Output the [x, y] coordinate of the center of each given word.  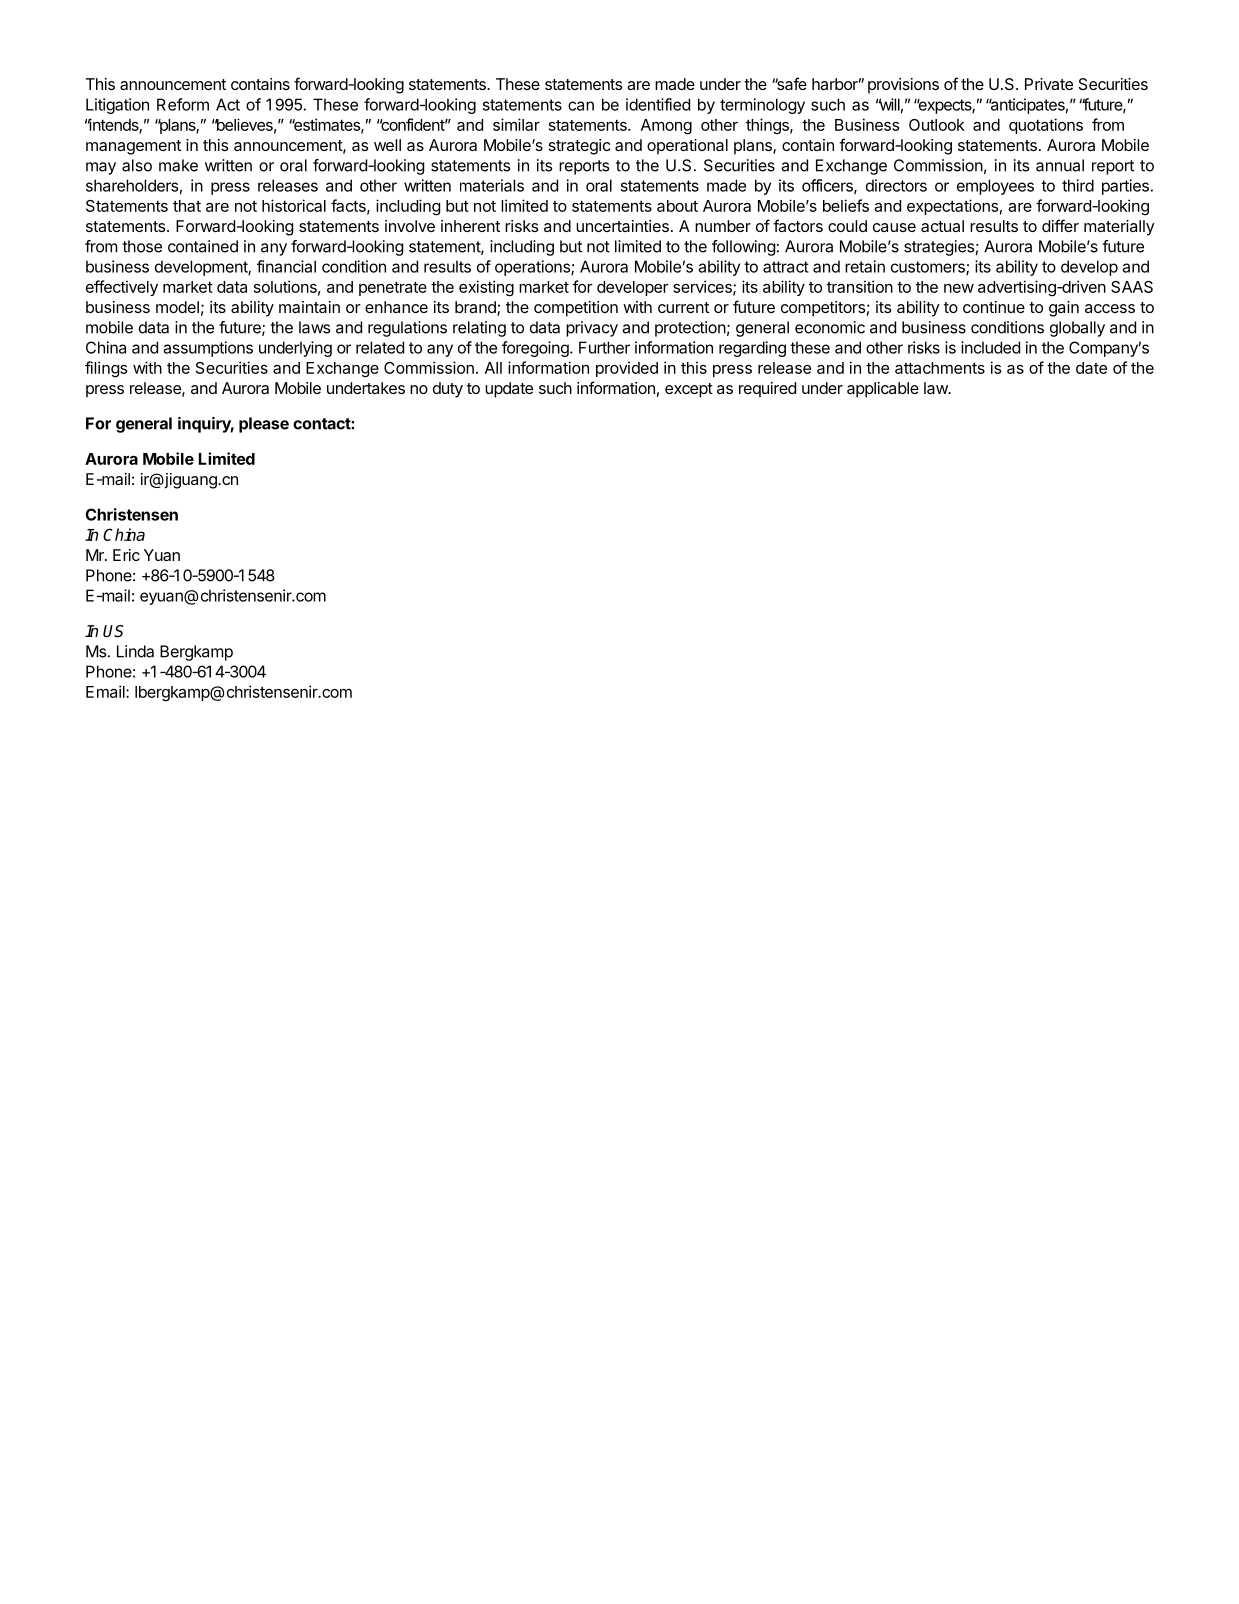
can [581, 106]
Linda [135, 651]
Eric [126, 555]
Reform [183, 104]
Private [1049, 84]
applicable [883, 390]
